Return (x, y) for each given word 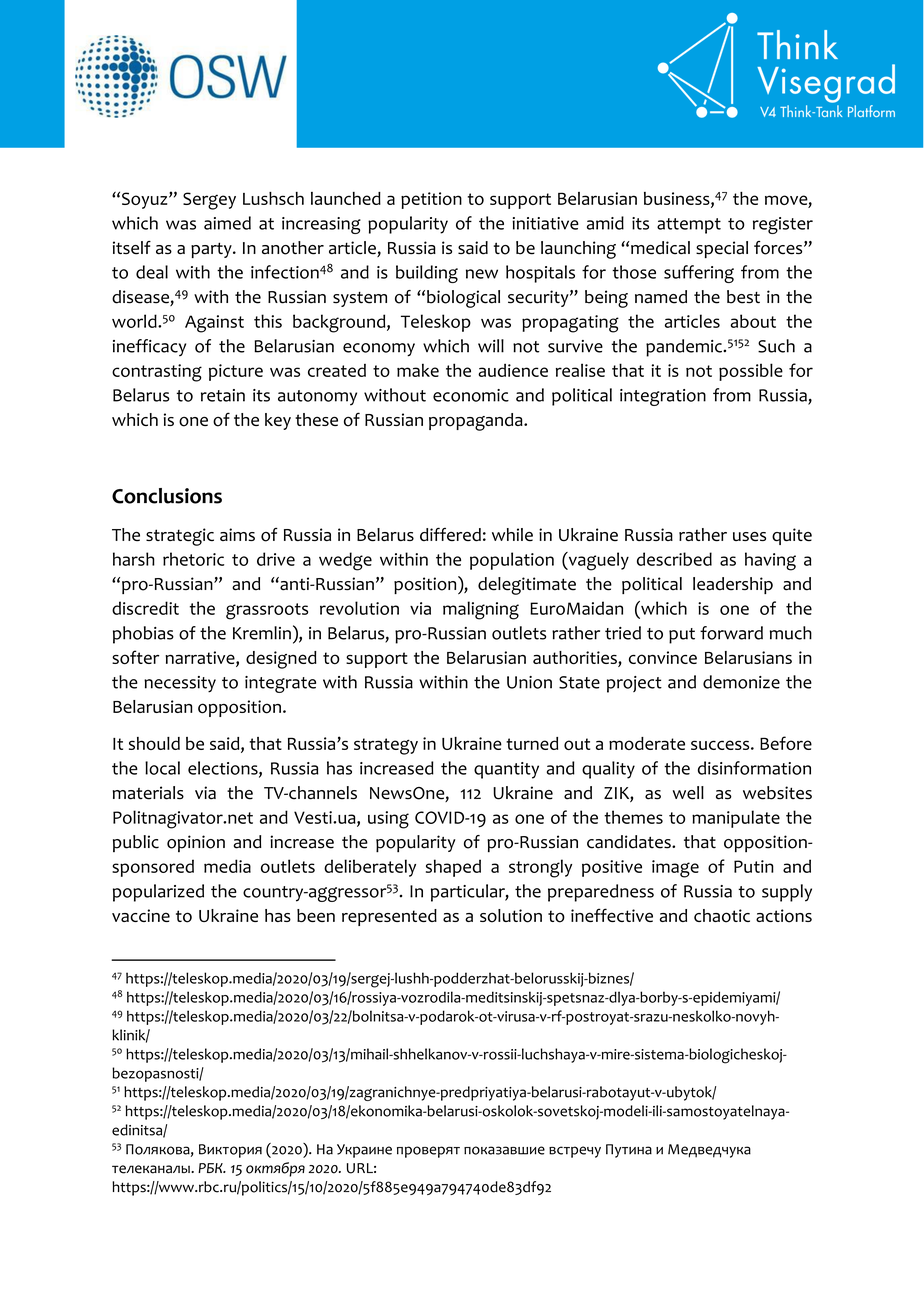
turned (532, 743)
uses (749, 537)
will (491, 346)
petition (431, 200)
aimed (227, 223)
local (162, 768)
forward (731, 633)
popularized (158, 893)
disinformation (754, 768)
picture (236, 372)
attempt (689, 226)
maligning (481, 610)
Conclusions (167, 496)
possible (751, 372)
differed (450, 534)
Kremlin (262, 633)
